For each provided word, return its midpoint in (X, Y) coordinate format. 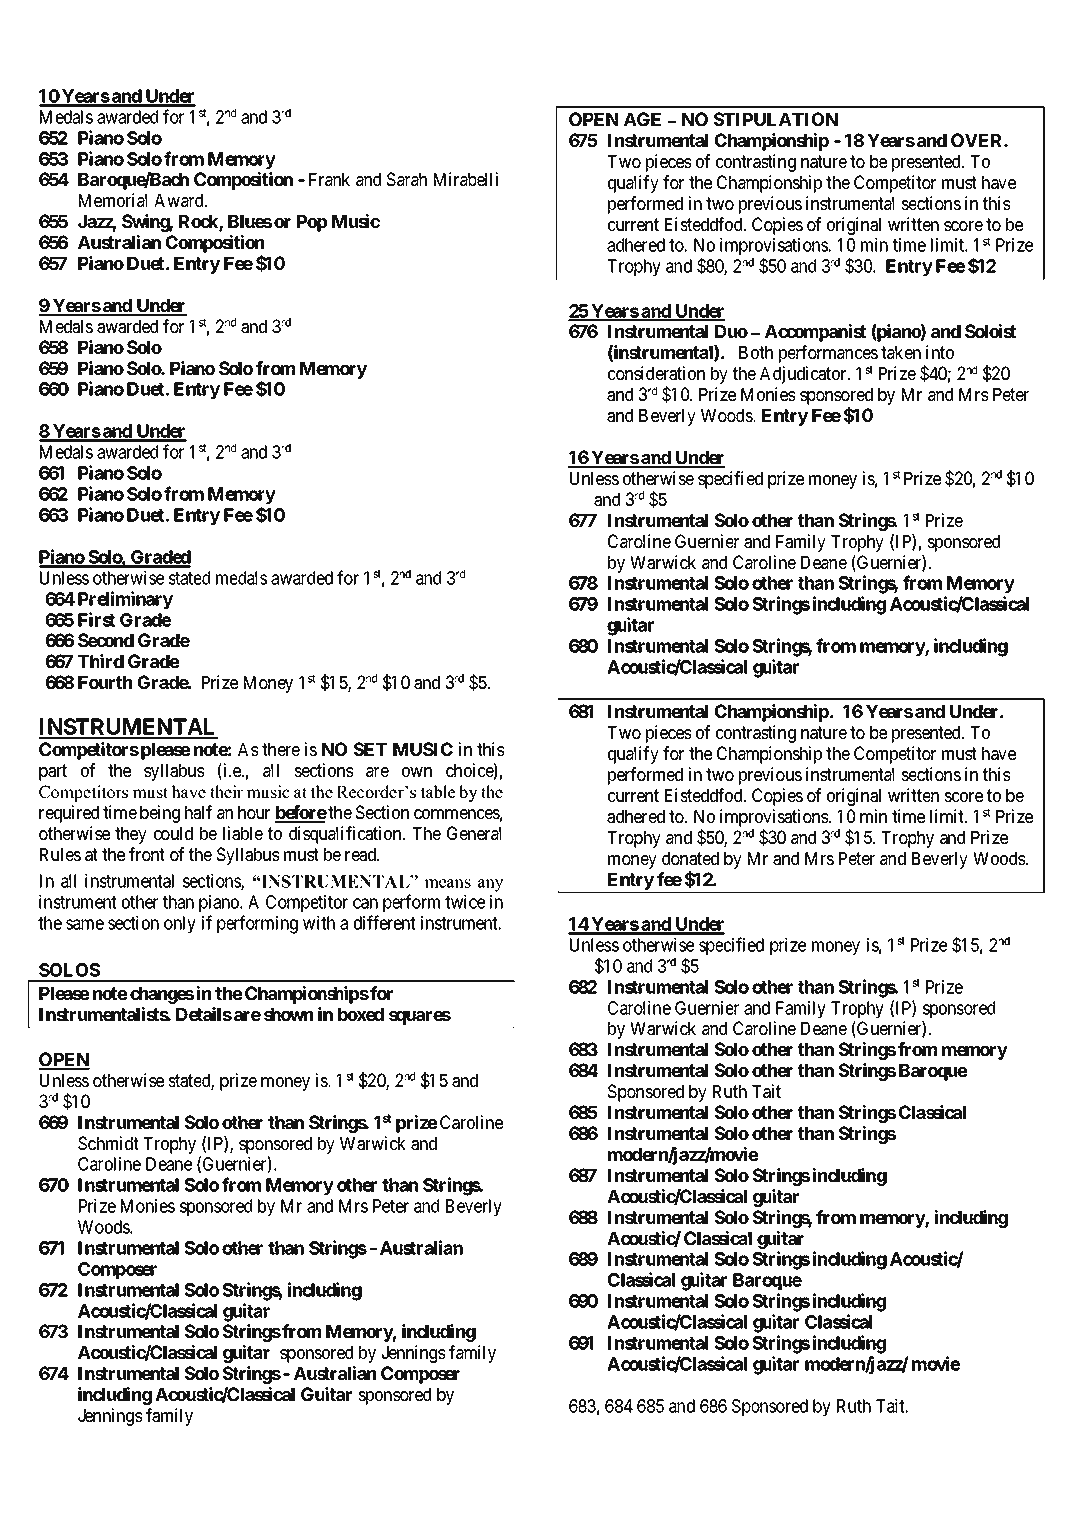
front (147, 854)
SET (370, 749)
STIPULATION (776, 119)
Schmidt (108, 1143)
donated (690, 858)
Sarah (407, 179)
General (474, 833)
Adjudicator (804, 375)
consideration (656, 373)
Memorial (113, 200)
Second (106, 640)
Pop (312, 223)
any (490, 885)
